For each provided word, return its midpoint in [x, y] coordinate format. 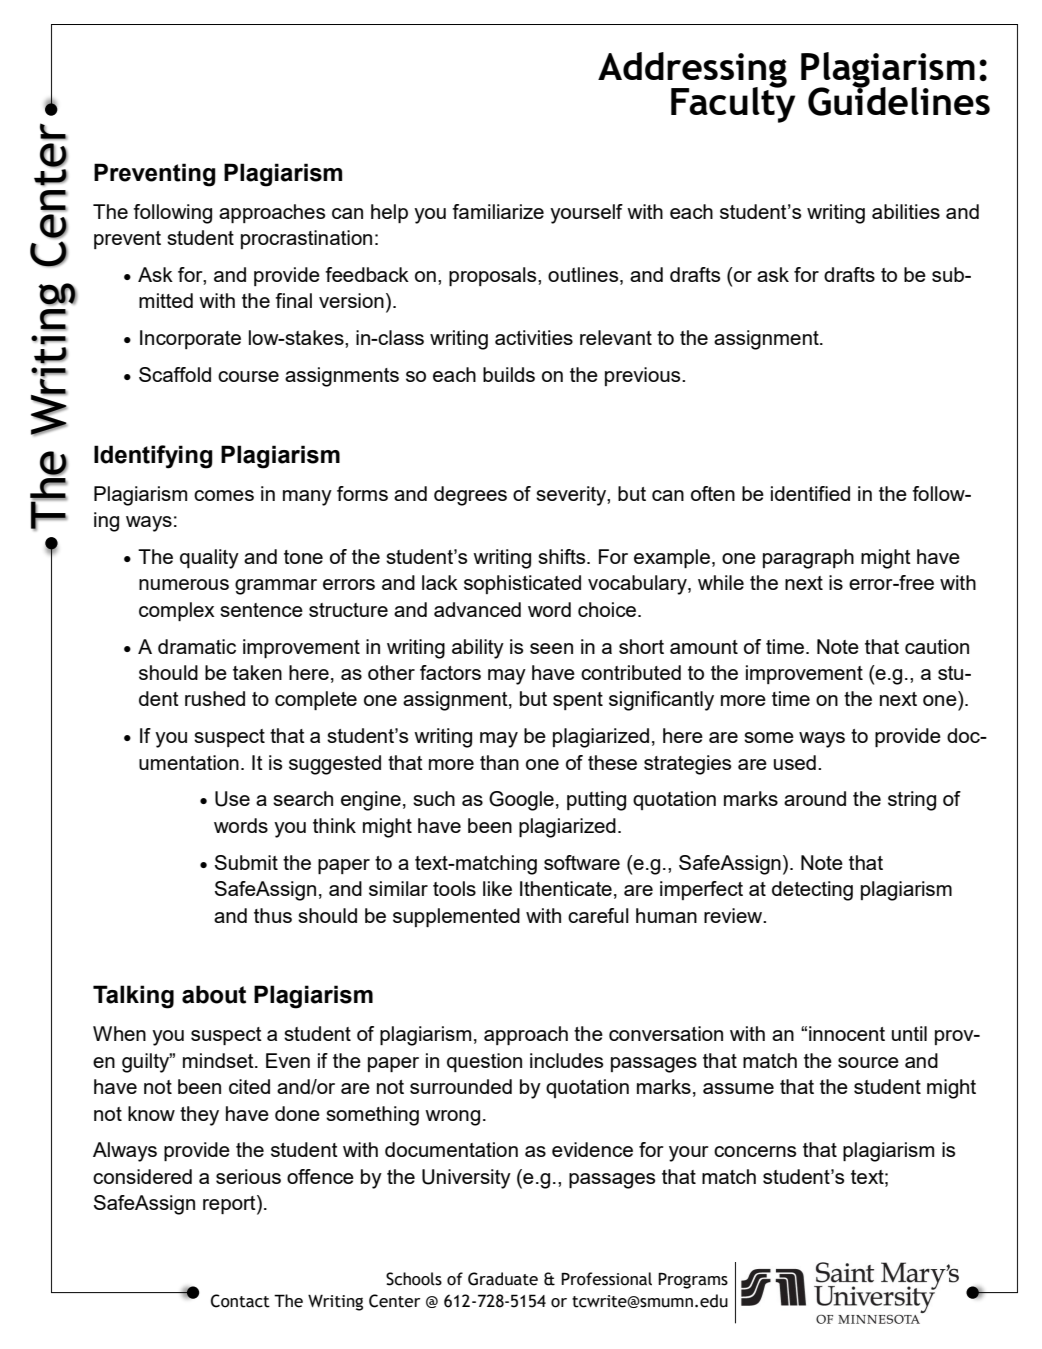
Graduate [503, 1279]
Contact [240, 1301]
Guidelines [899, 100]
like [497, 888]
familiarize [498, 211]
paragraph [808, 559]
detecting [812, 891]
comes [224, 495]
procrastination [306, 239]
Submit [246, 862]
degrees [470, 496]
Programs [693, 1280]
